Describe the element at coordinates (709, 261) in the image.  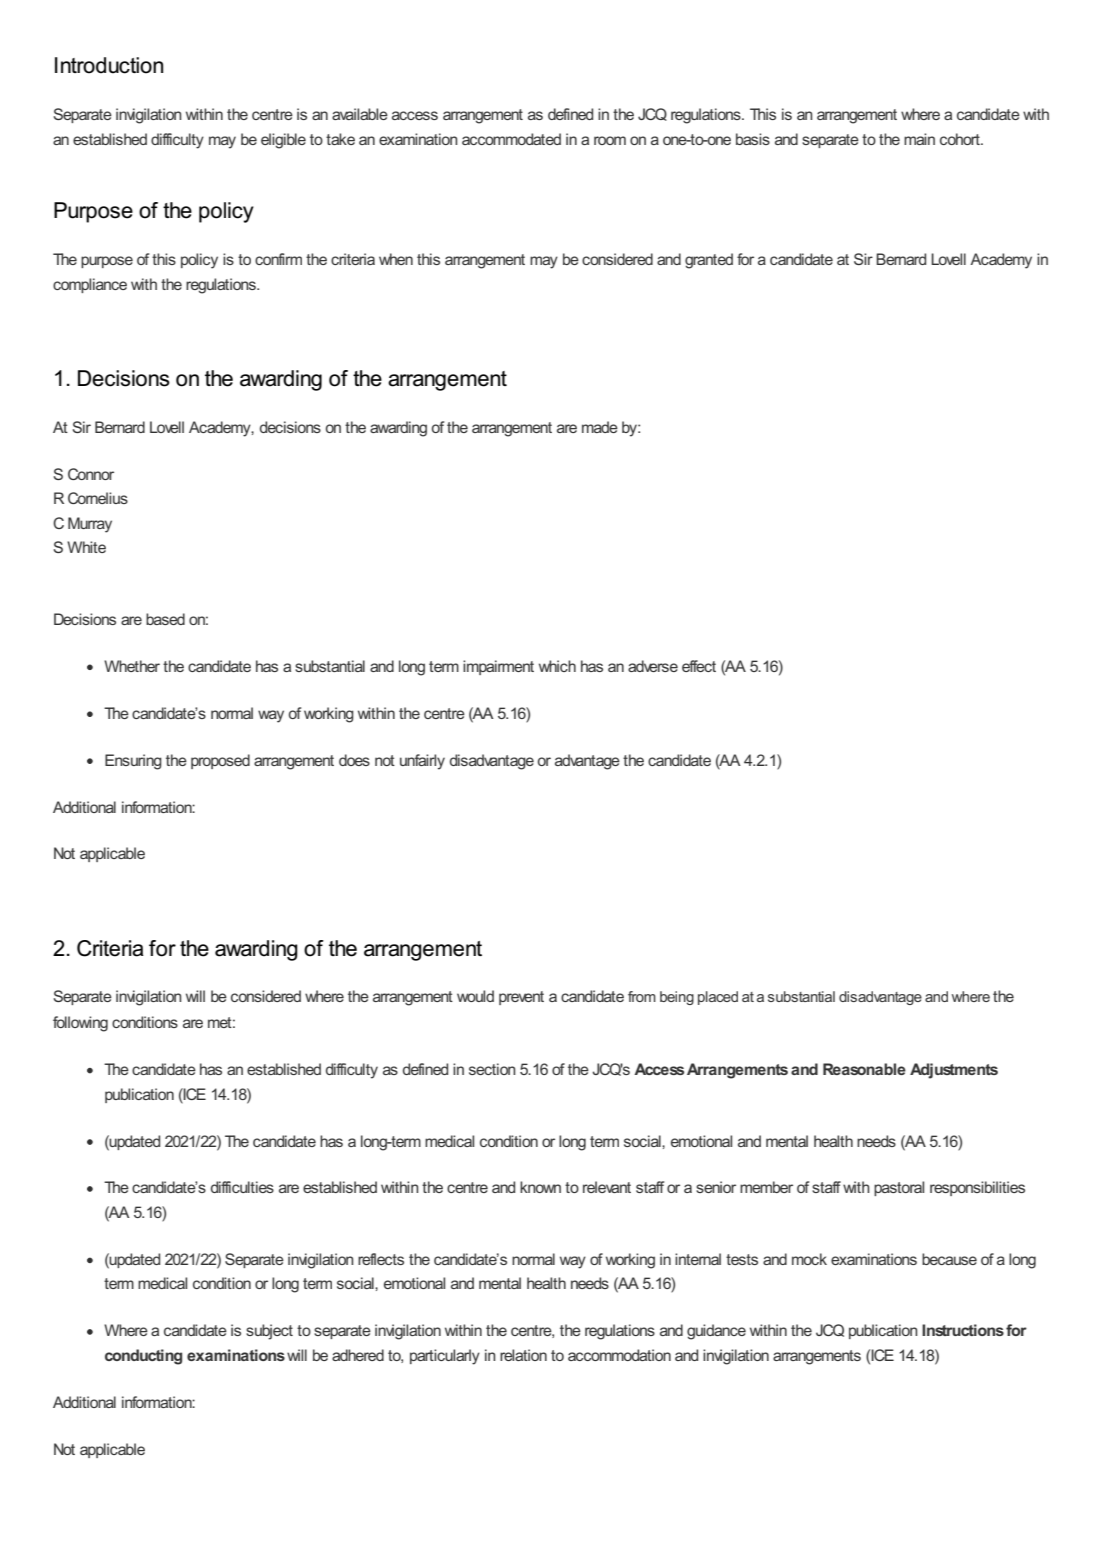
I see `granted` at that location.
